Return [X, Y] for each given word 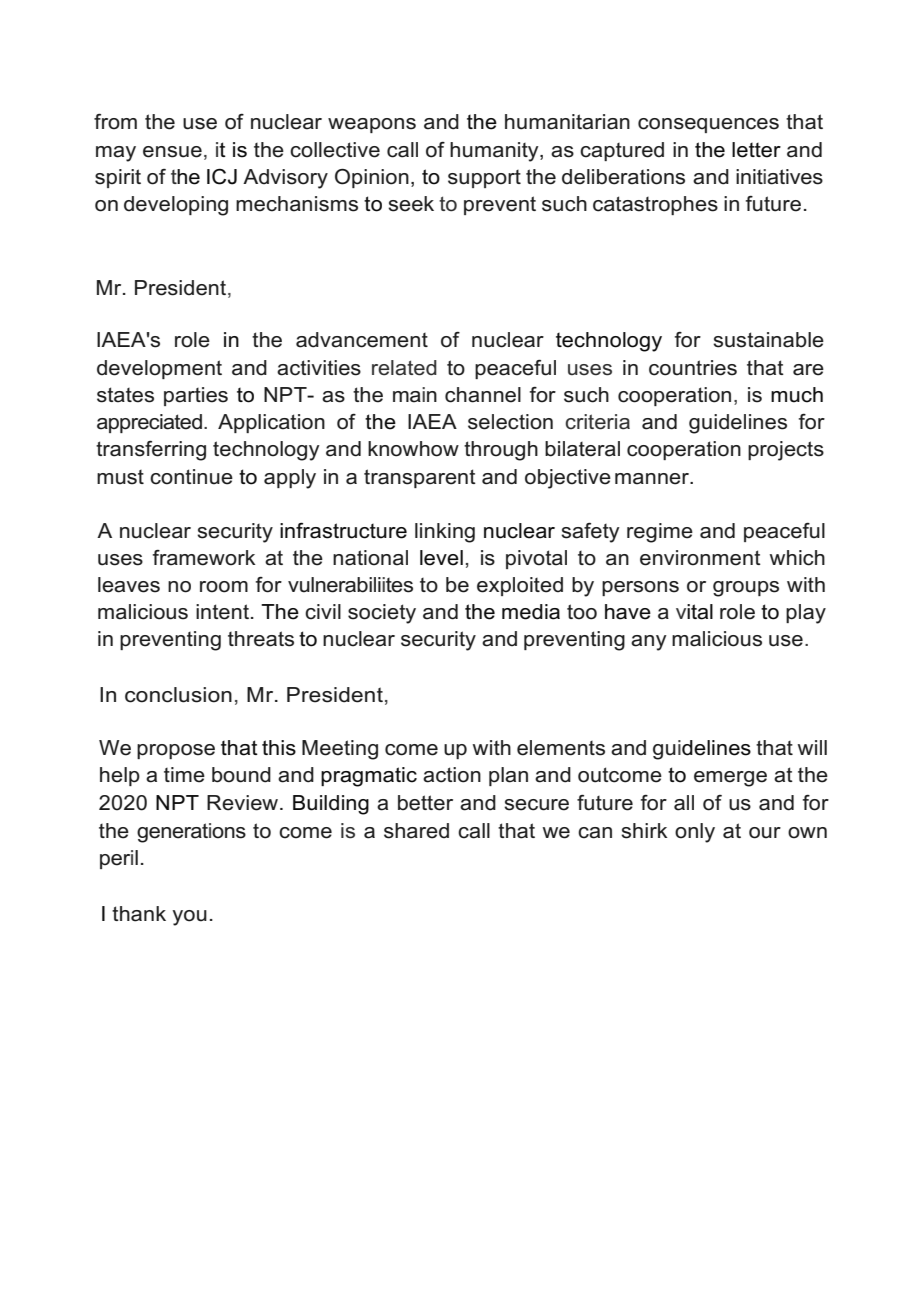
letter [756, 150]
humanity [495, 152]
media [531, 612]
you [189, 918]
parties [196, 396]
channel [483, 395]
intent [224, 612]
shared [416, 831]
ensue [172, 152]
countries [693, 368]
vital [694, 612]
